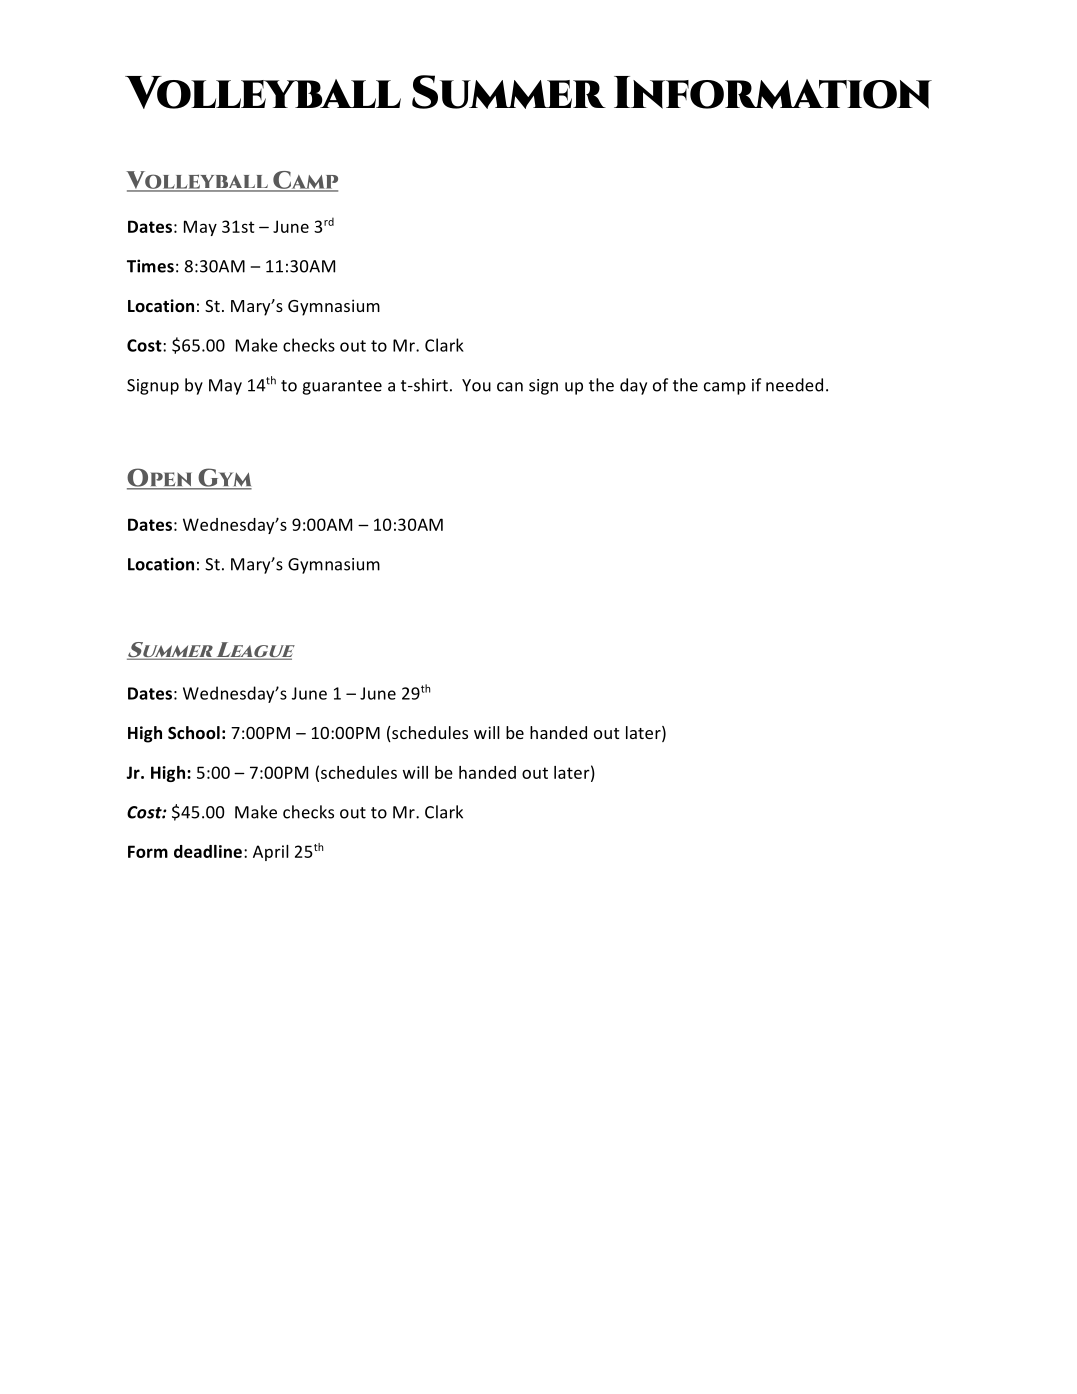 This screenshot has width=1077, height=1394. I want to click on You, so click(476, 385).
